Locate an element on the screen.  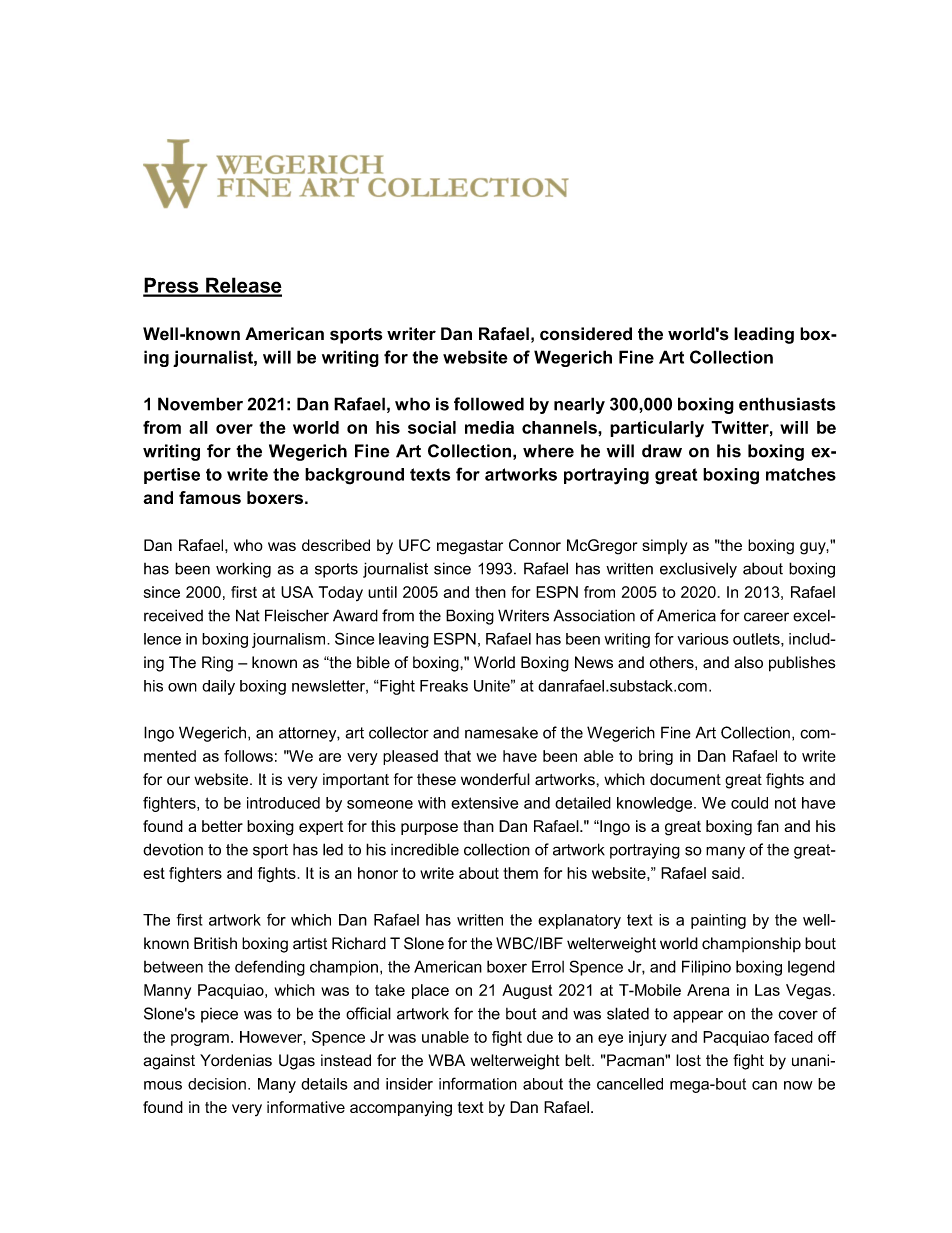
followed is located at coordinates (489, 404).
